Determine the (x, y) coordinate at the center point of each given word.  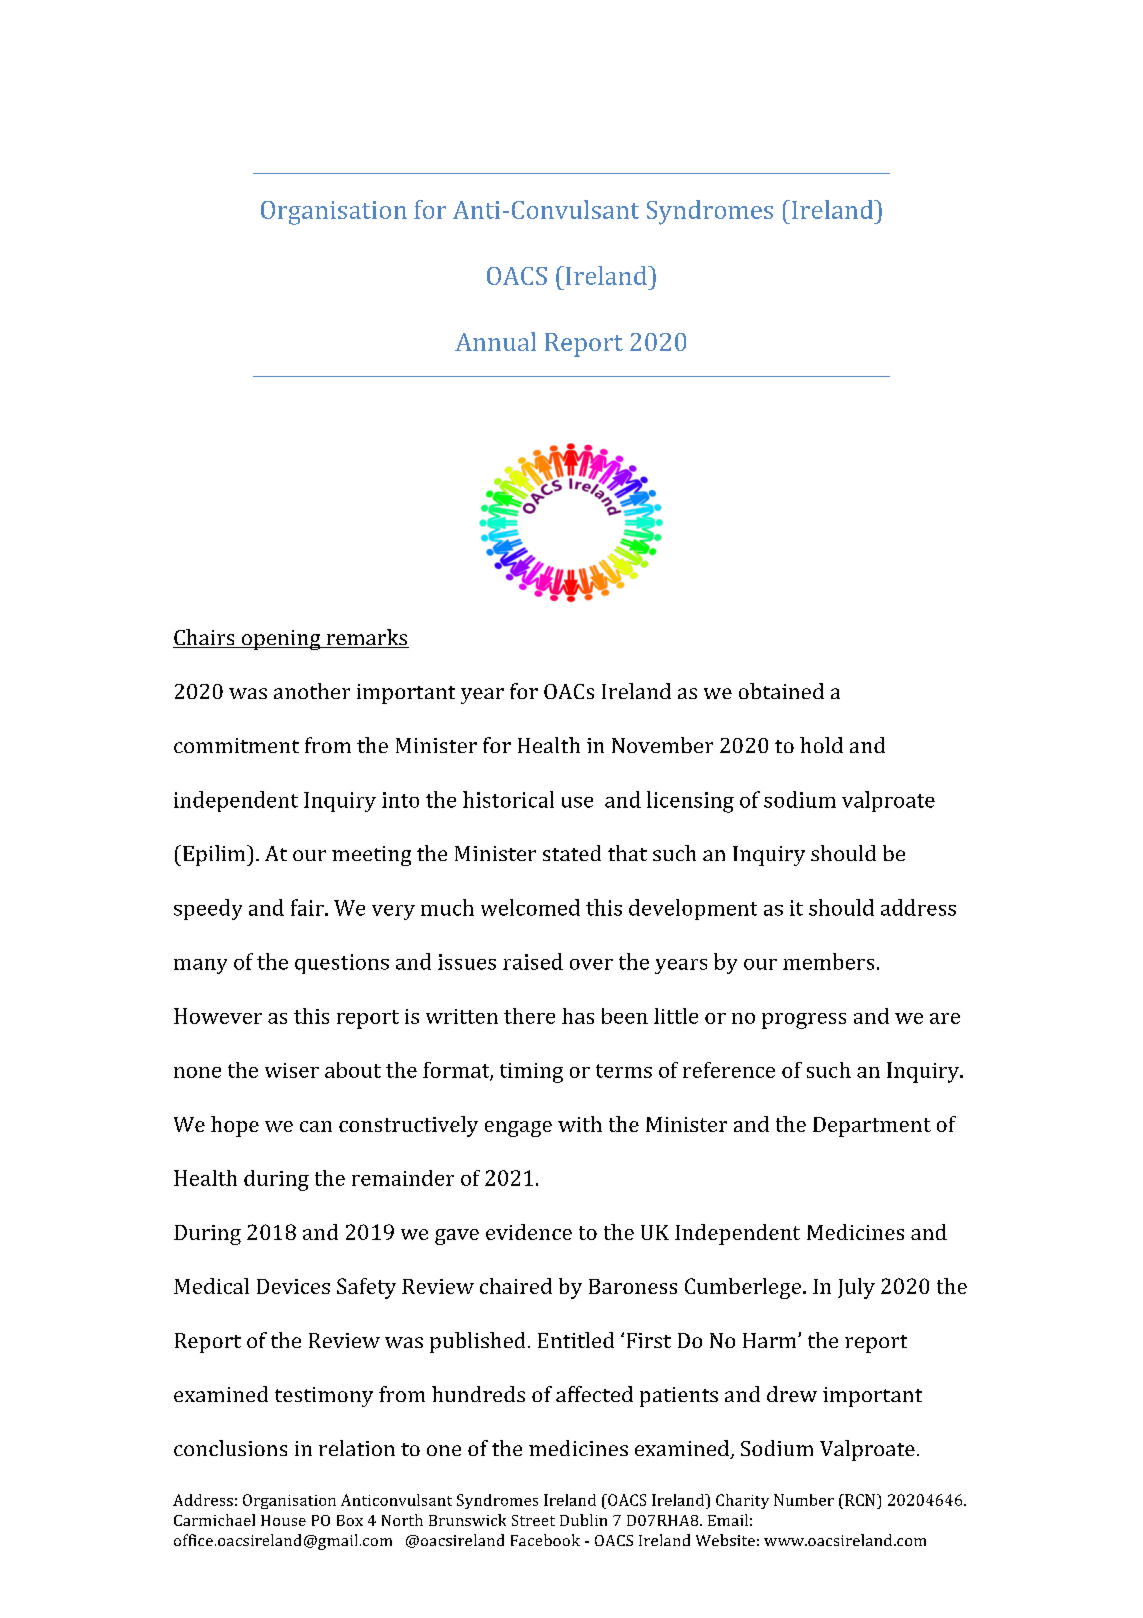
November (662, 745)
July (856, 1288)
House (283, 1520)
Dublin (583, 1520)
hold (821, 745)
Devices (293, 1286)
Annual (495, 341)
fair (308, 907)
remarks (366, 638)
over (591, 964)
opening (281, 640)
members (828, 961)
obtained (781, 691)
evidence (529, 1232)
